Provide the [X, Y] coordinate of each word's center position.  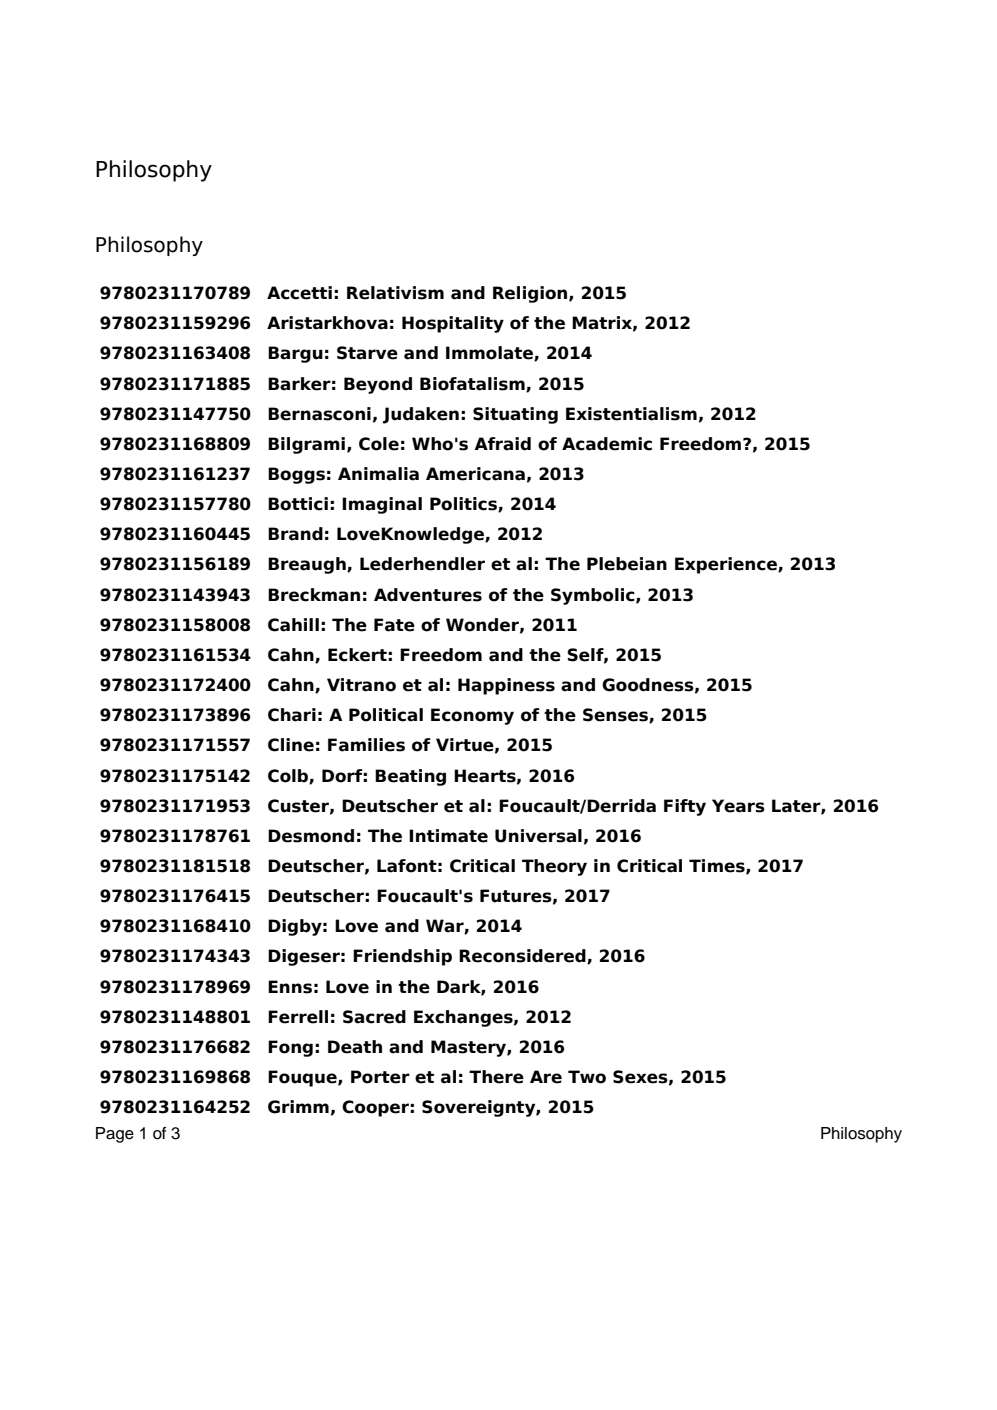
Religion [531, 294]
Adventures [428, 595]
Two [587, 1077]
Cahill [293, 625]
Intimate [448, 836]
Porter [380, 1077]
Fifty [685, 807]
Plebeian [627, 564]
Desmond [311, 836]
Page [115, 1135]
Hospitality [453, 324]
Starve [367, 353]
